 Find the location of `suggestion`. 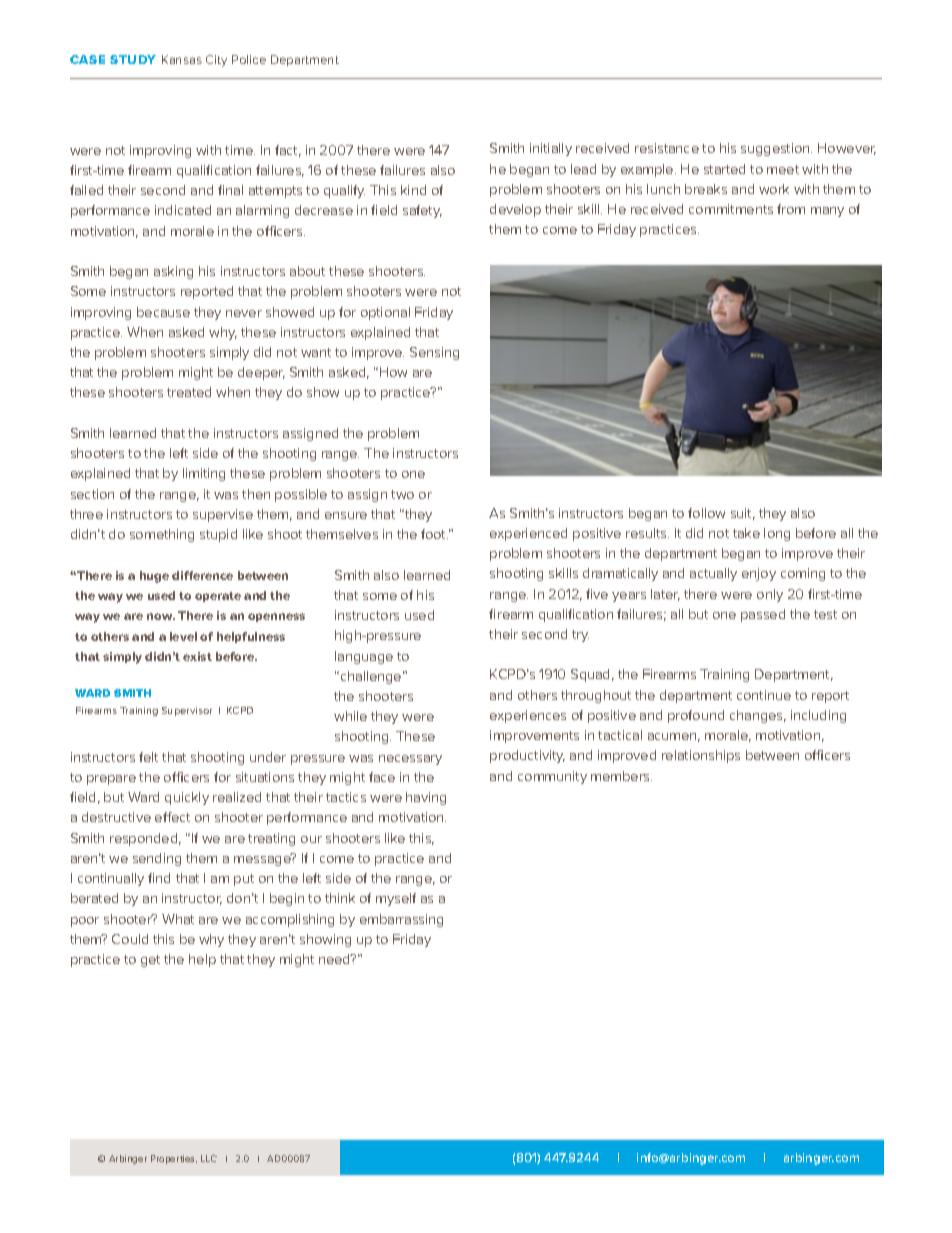

suggestion is located at coordinates (776, 149).
